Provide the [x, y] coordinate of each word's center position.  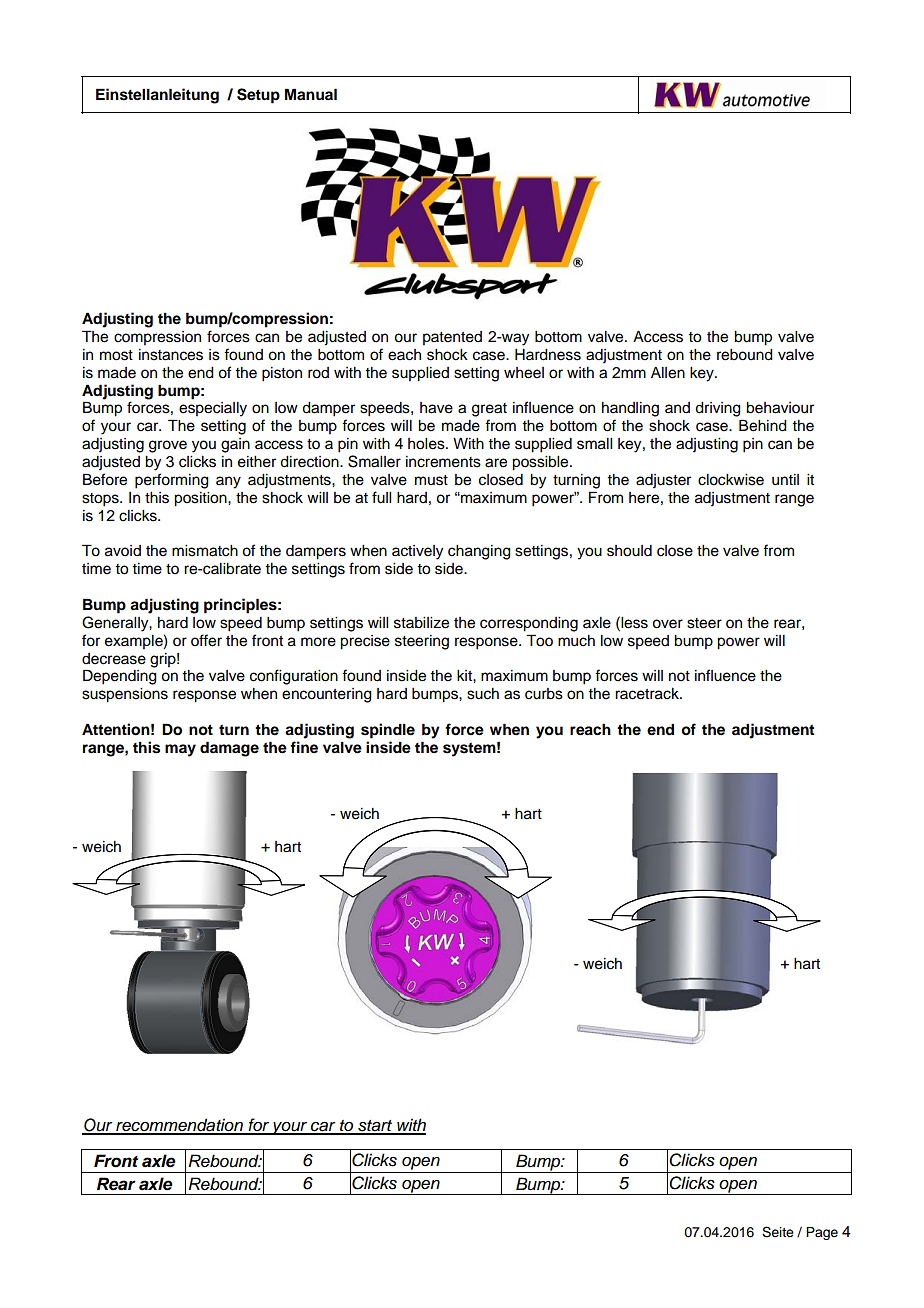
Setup [258, 96]
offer [206, 640]
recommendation [179, 1126]
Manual [311, 94]
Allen [668, 373]
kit [465, 675]
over [667, 624]
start [375, 1127]
